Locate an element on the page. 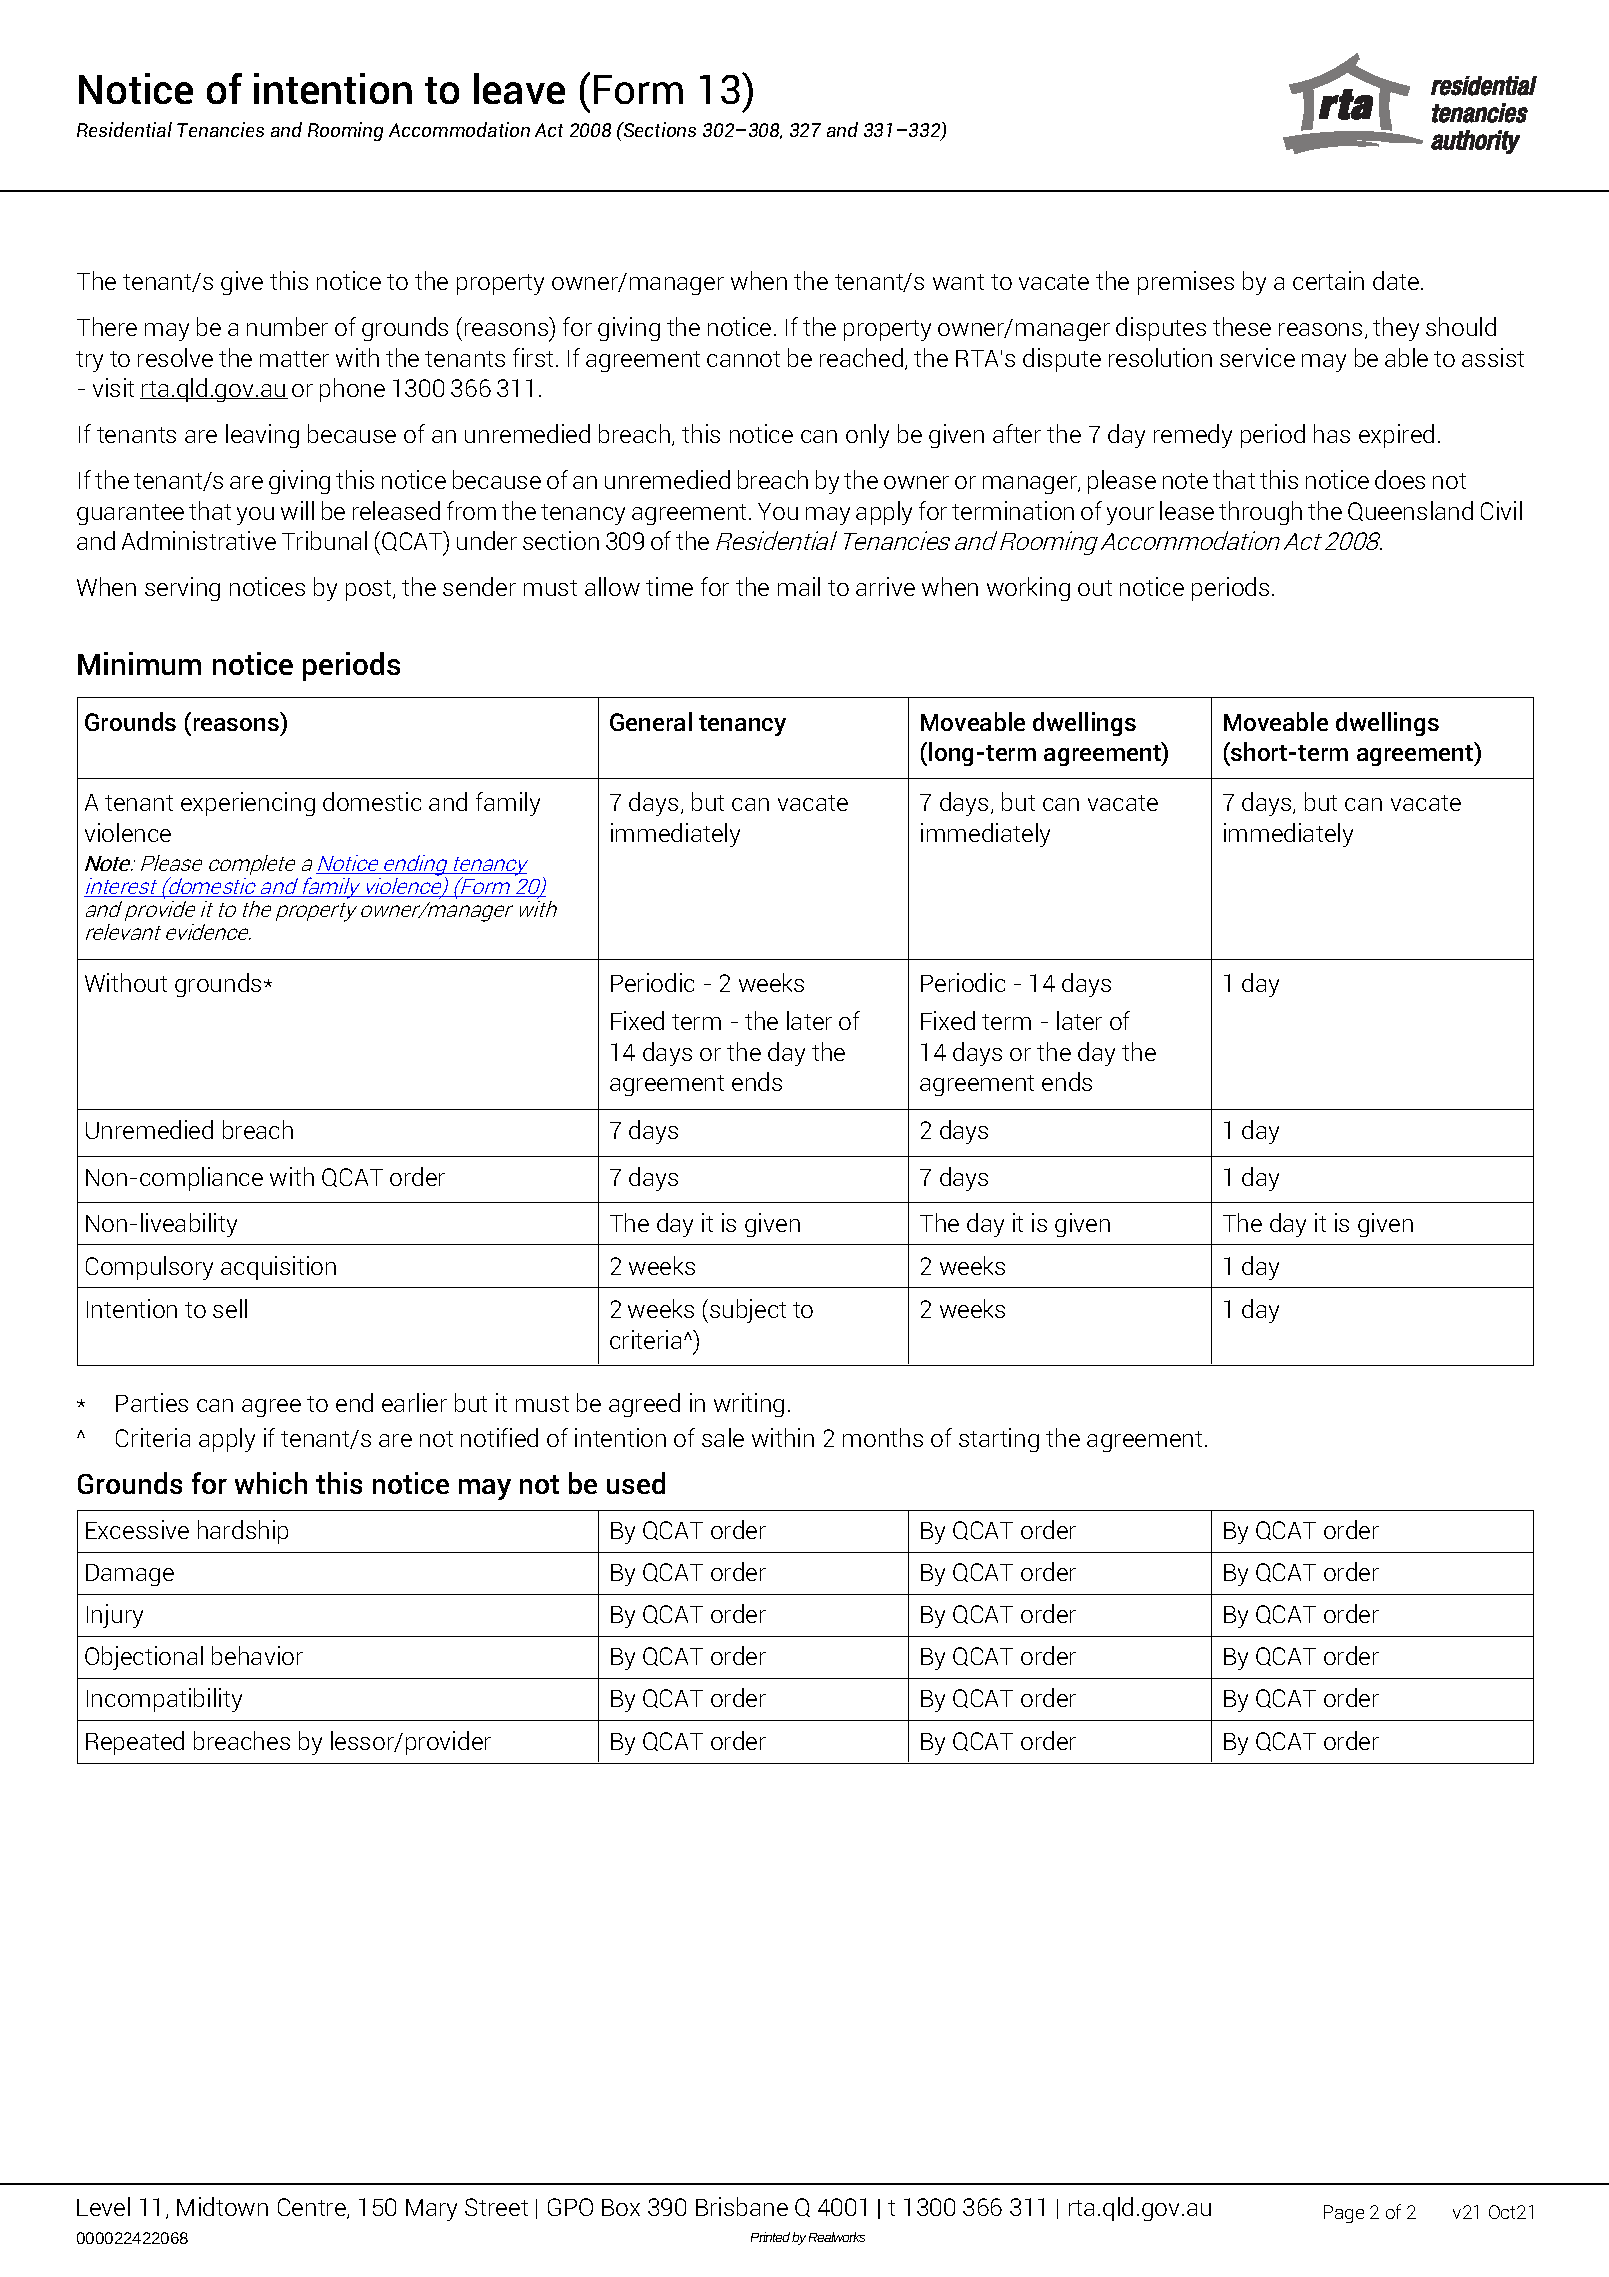 The height and width of the image is (2277, 1609). Brisbane is located at coordinates (742, 2206).
